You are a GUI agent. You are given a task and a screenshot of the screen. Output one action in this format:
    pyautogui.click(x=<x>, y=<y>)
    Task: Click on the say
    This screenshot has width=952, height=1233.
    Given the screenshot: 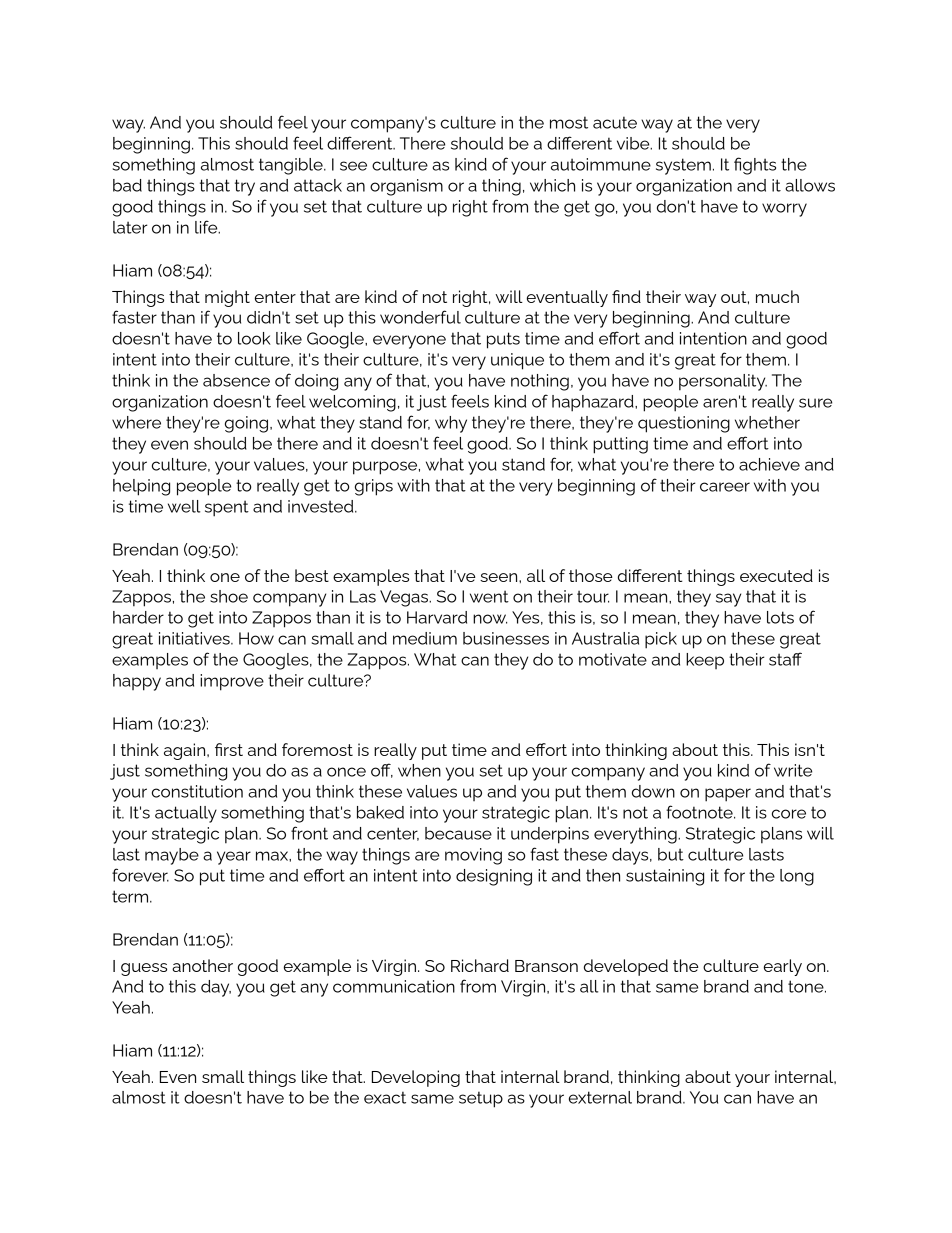 What is the action you would take?
    pyautogui.click(x=728, y=600)
